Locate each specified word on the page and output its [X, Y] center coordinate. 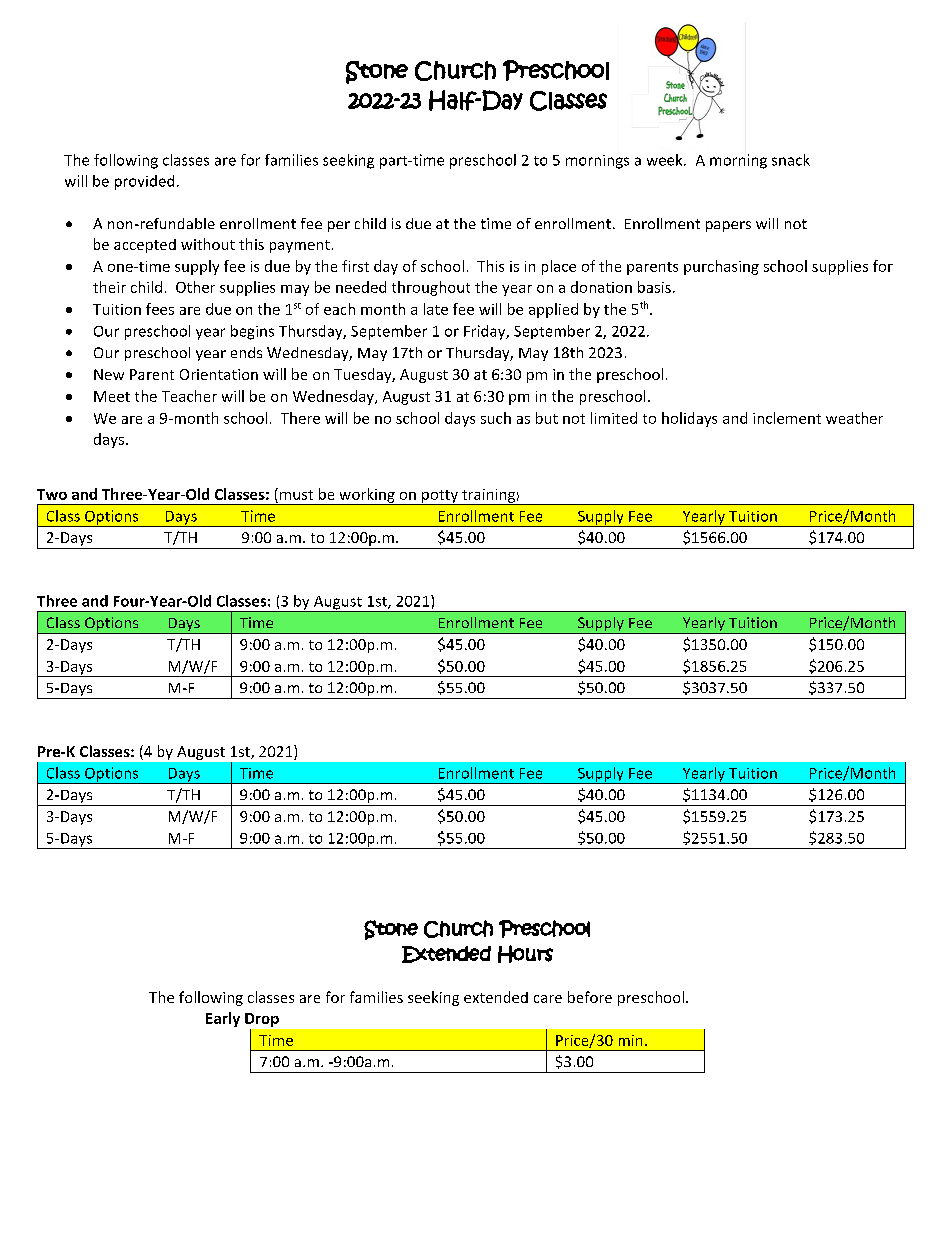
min [630, 1040]
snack [791, 160]
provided [144, 182]
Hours [525, 954]
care [548, 999]
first [355, 266]
